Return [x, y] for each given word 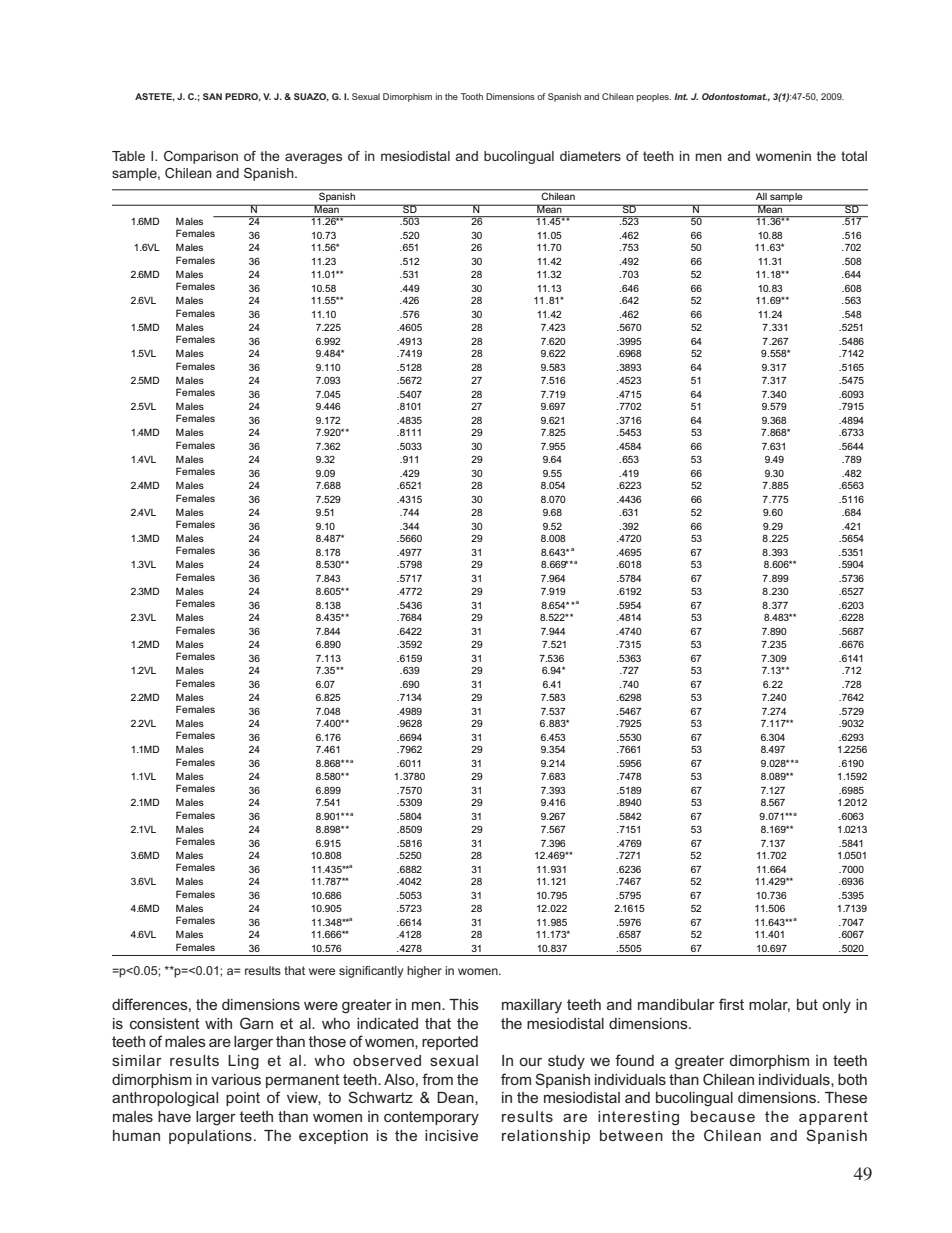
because [723, 1116]
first [731, 1004]
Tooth [472, 96]
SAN [212, 96]
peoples [654, 97]
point [243, 1099]
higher [424, 972]
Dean [456, 1098]
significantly [371, 972]
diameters [590, 156]
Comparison [201, 157]
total [854, 156]
